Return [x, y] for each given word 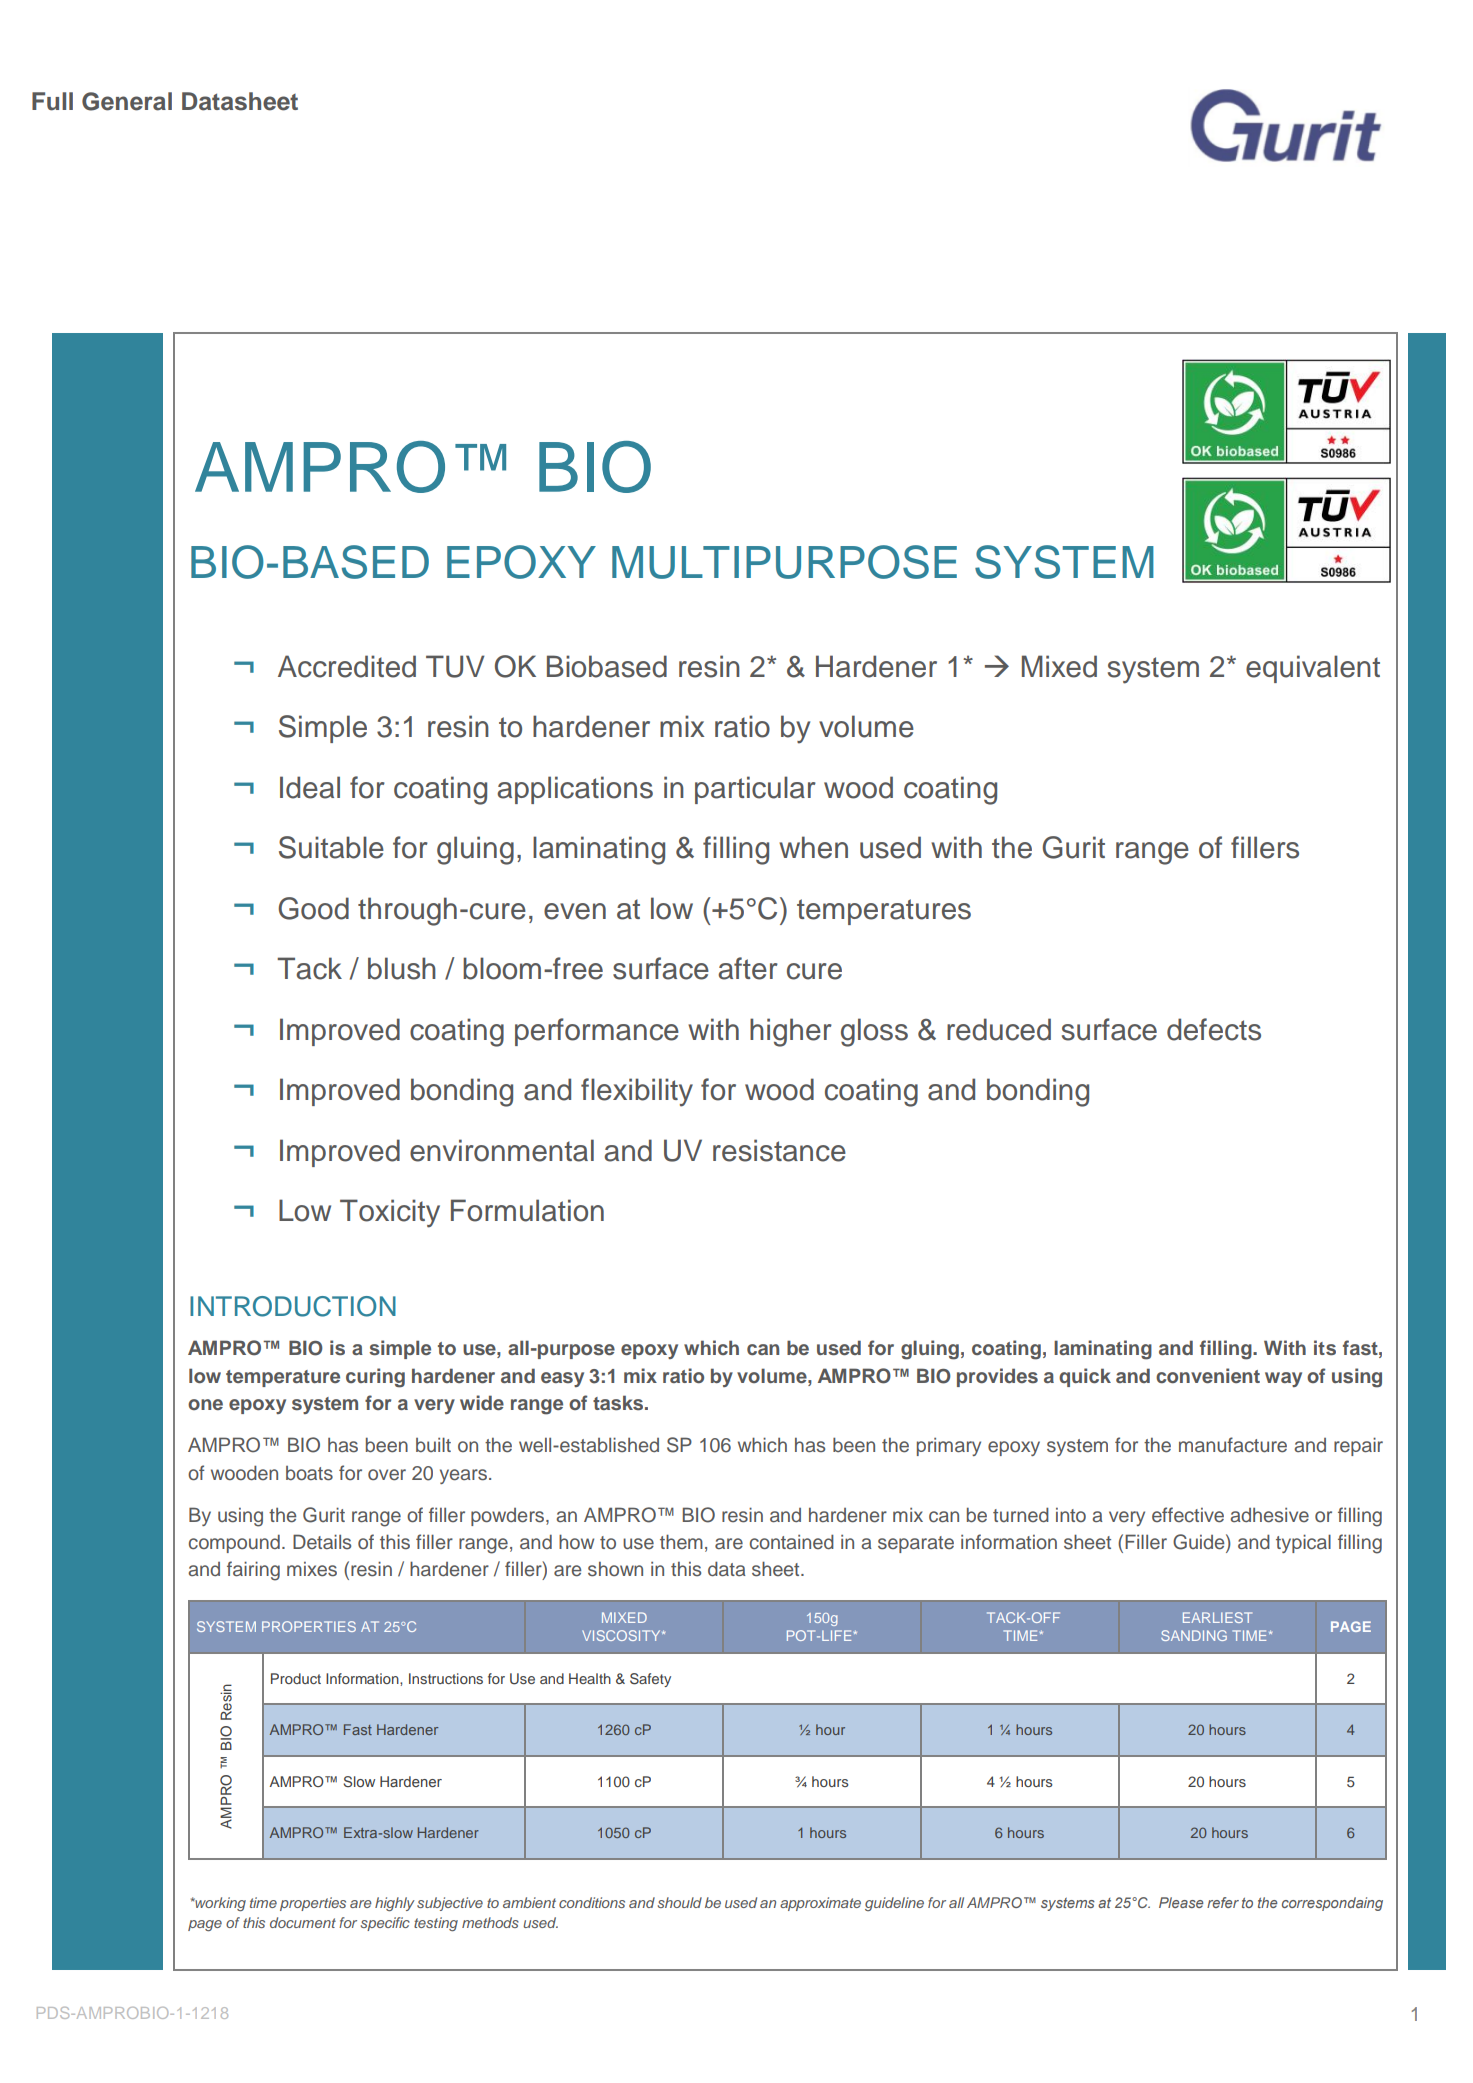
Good [313, 908]
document [303, 1922]
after [748, 968]
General [127, 101]
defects [1214, 1029]
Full [52, 101]
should [680, 1902]
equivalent [1313, 669]
